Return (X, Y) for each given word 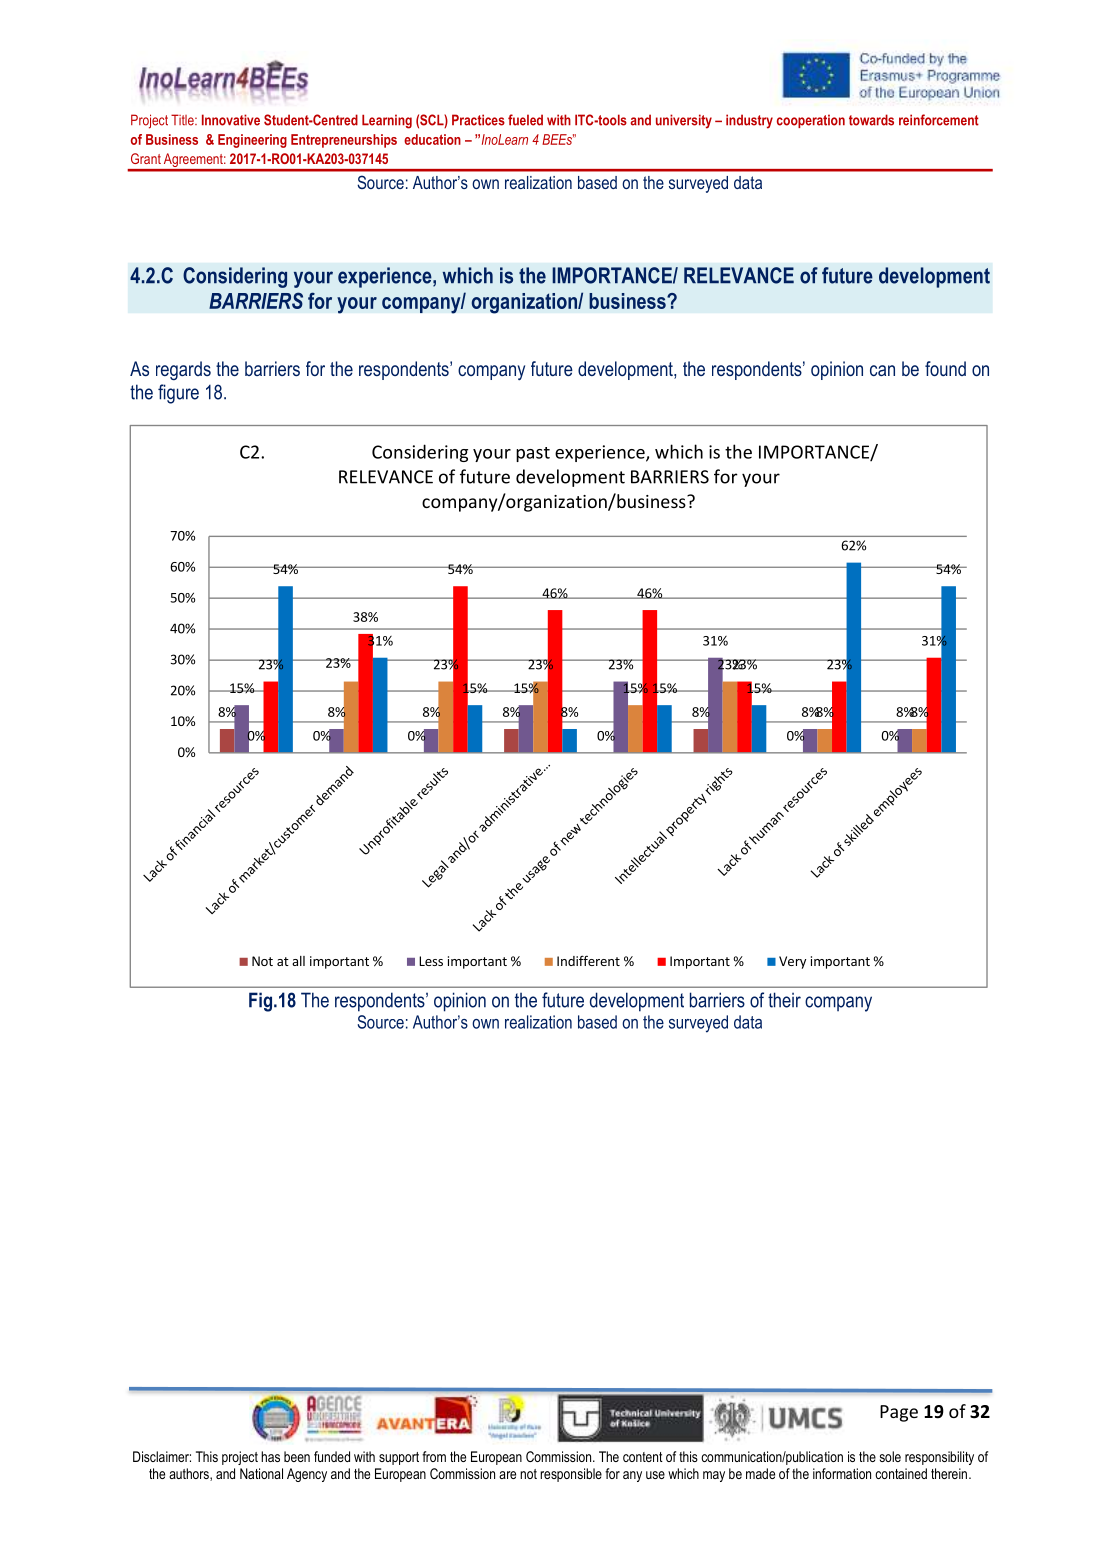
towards (871, 120)
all (298, 961)
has (270, 1456)
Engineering (252, 141)
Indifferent (588, 960)
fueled (525, 120)
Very (792, 962)
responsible (571, 1475)
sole (890, 1456)
